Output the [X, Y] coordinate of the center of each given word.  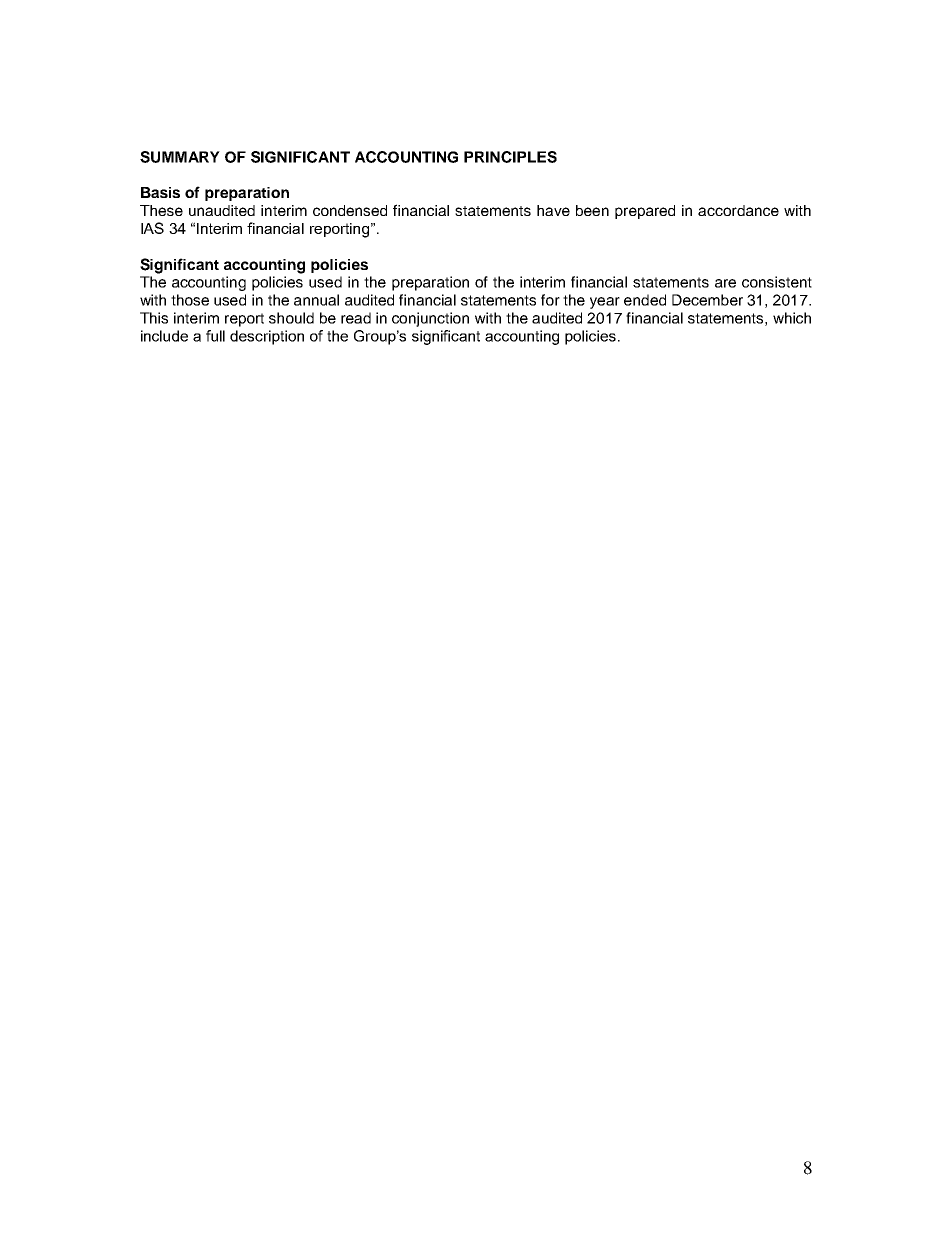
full [215, 336]
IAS [152, 228]
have [553, 210]
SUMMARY [180, 157]
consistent [777, 282]
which [792, 318]
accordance [738, 210]
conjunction [430, 319]
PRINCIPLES [510, 157]
